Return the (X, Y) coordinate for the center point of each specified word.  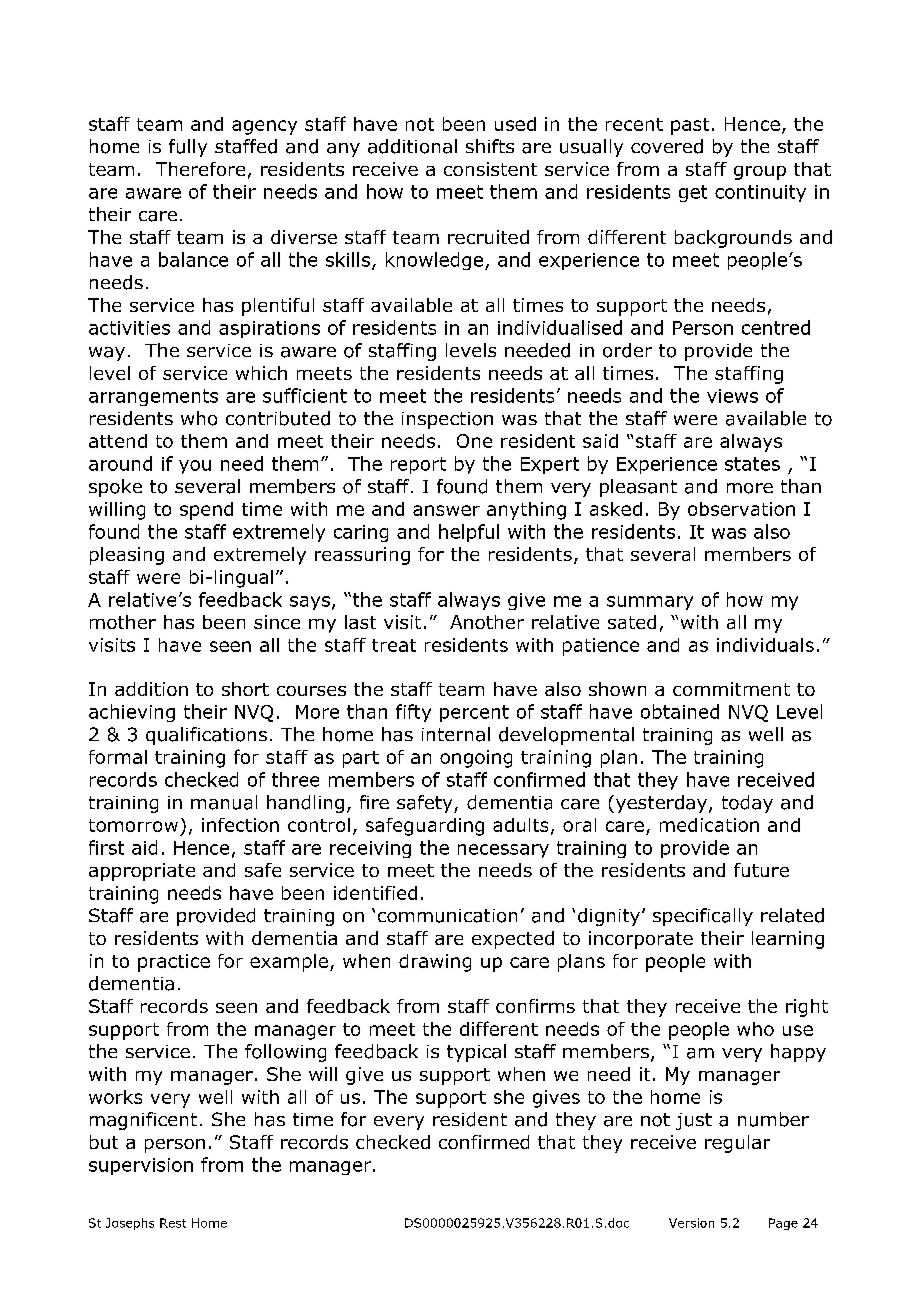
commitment (731, 689)
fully (188, 148)
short (245, 689)
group (760, 173)
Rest (173, 1223)
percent (474, 713)
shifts (490, 146)
